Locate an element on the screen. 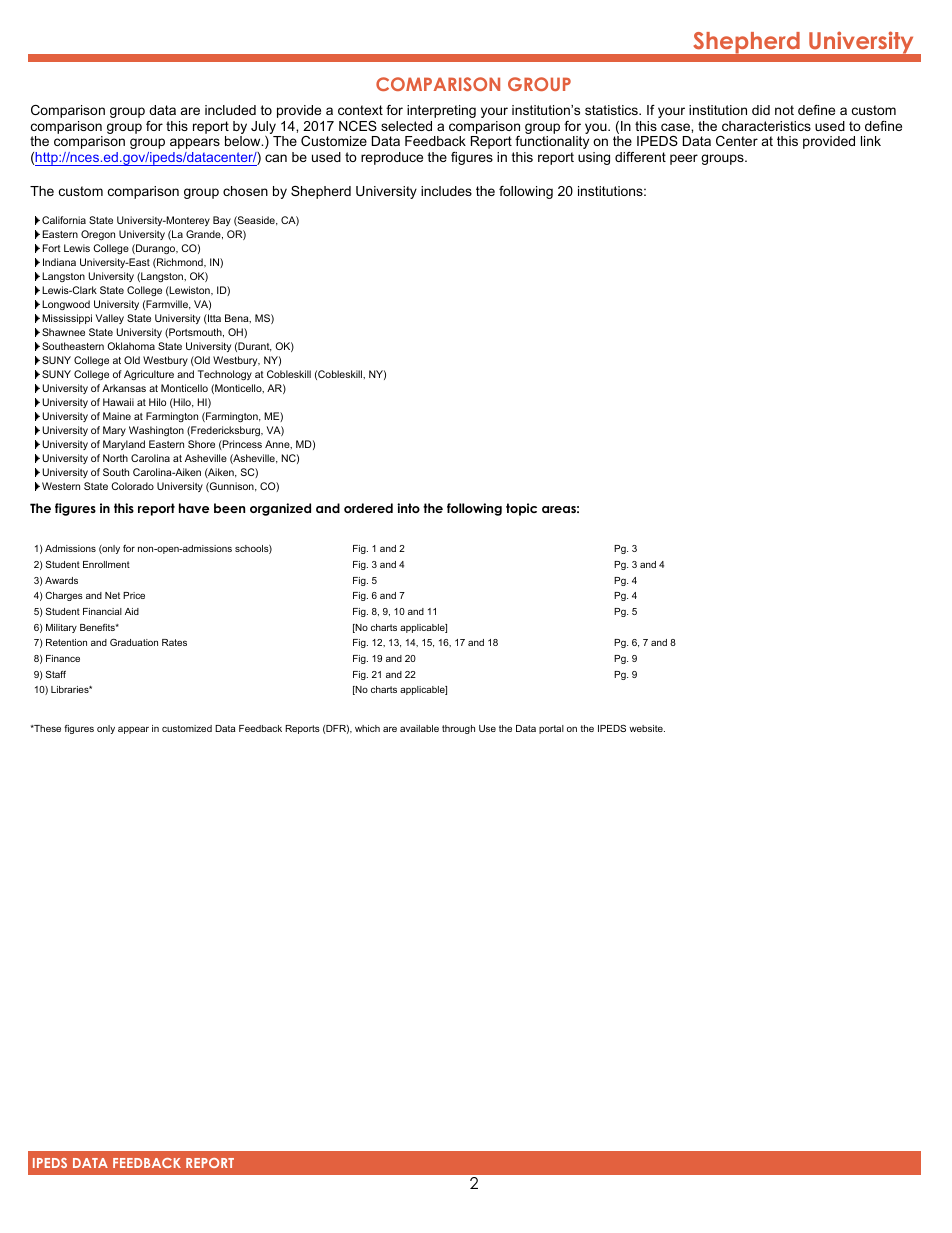  peer is located at coordinates (684, 159).
